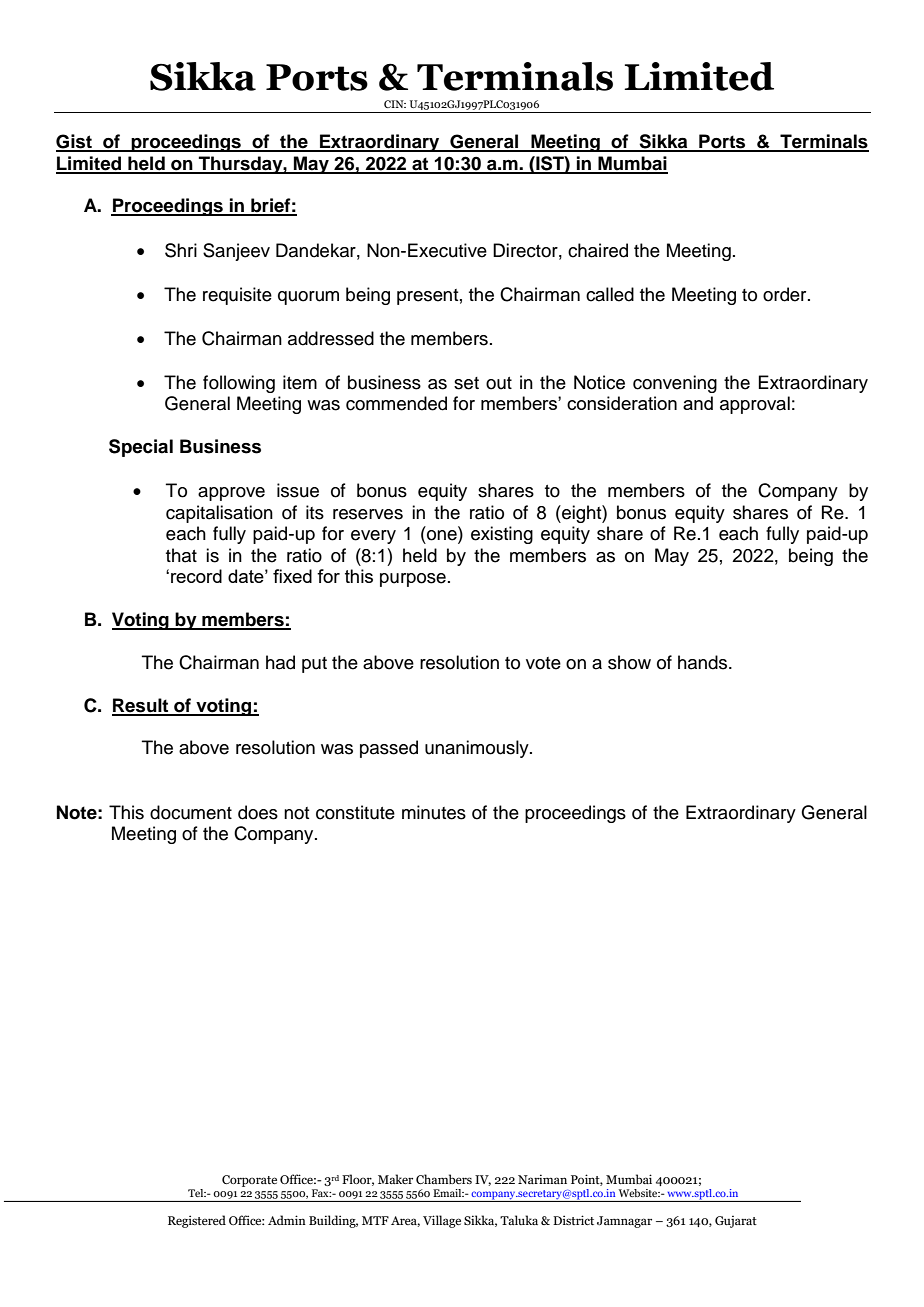 This document has height=1307, width=924. I want to click on Chambers, so click(444, 1179).
